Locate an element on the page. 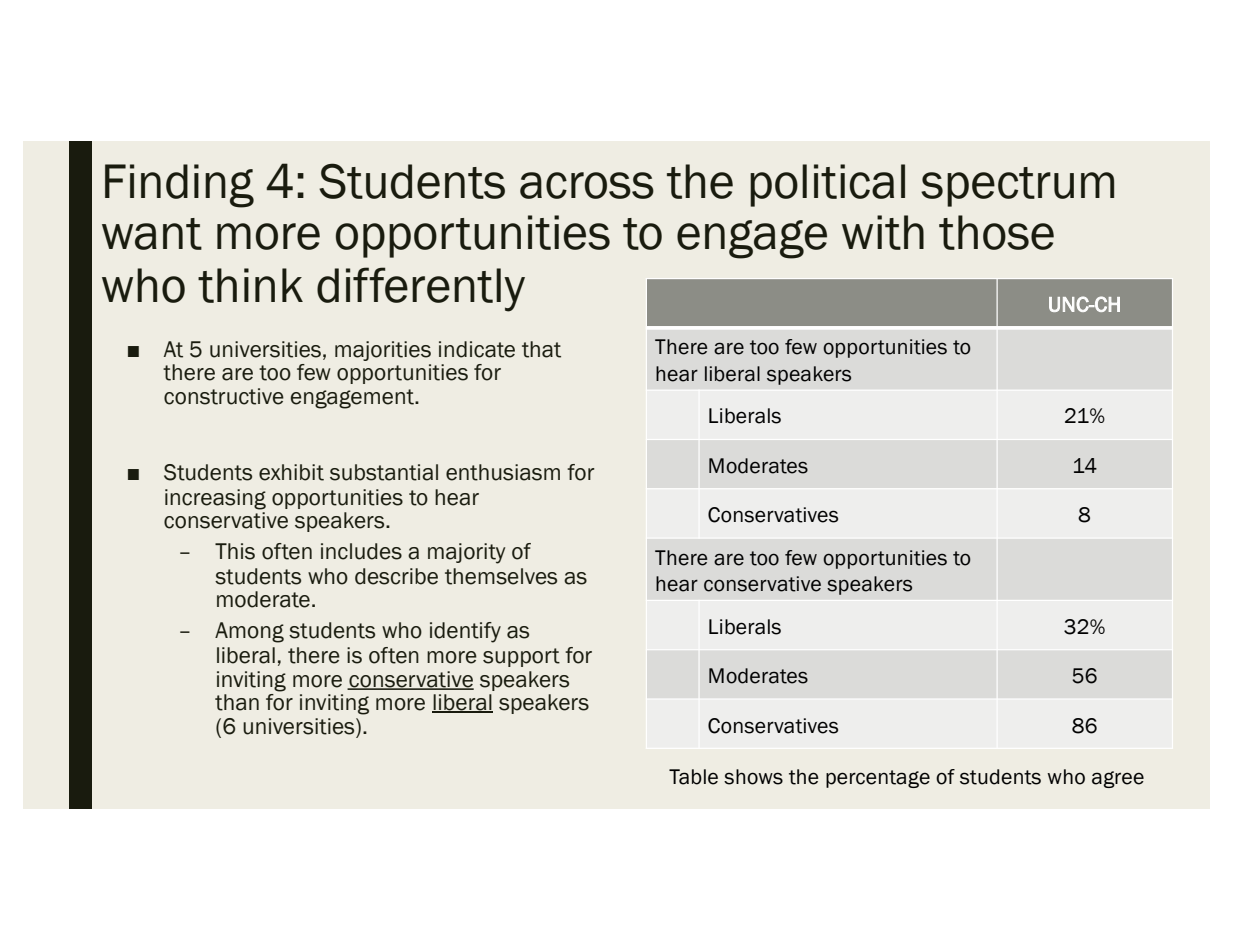  majority is located at coordinates (466, 553).
